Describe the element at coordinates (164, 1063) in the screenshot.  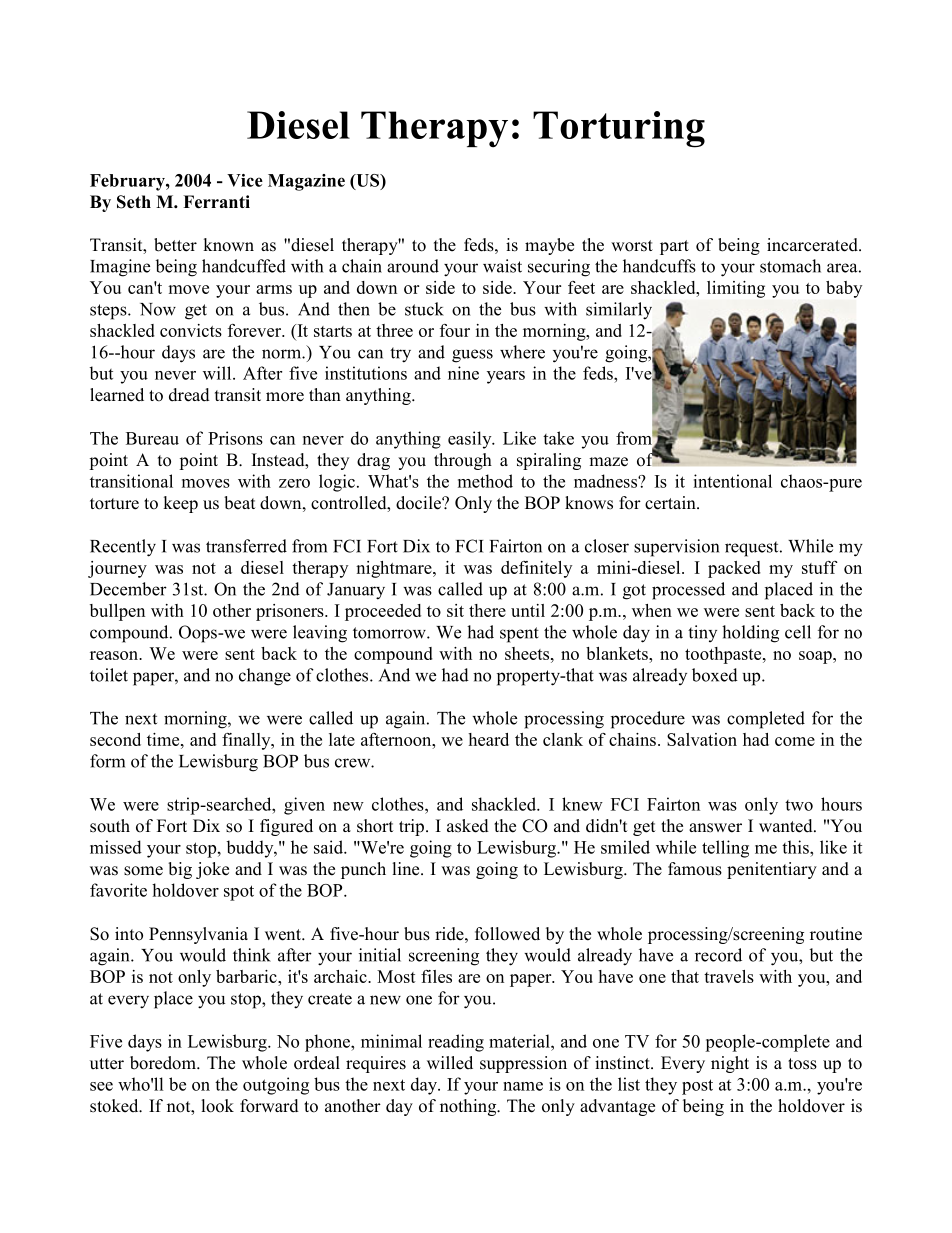
I see `boredom` at that location.
